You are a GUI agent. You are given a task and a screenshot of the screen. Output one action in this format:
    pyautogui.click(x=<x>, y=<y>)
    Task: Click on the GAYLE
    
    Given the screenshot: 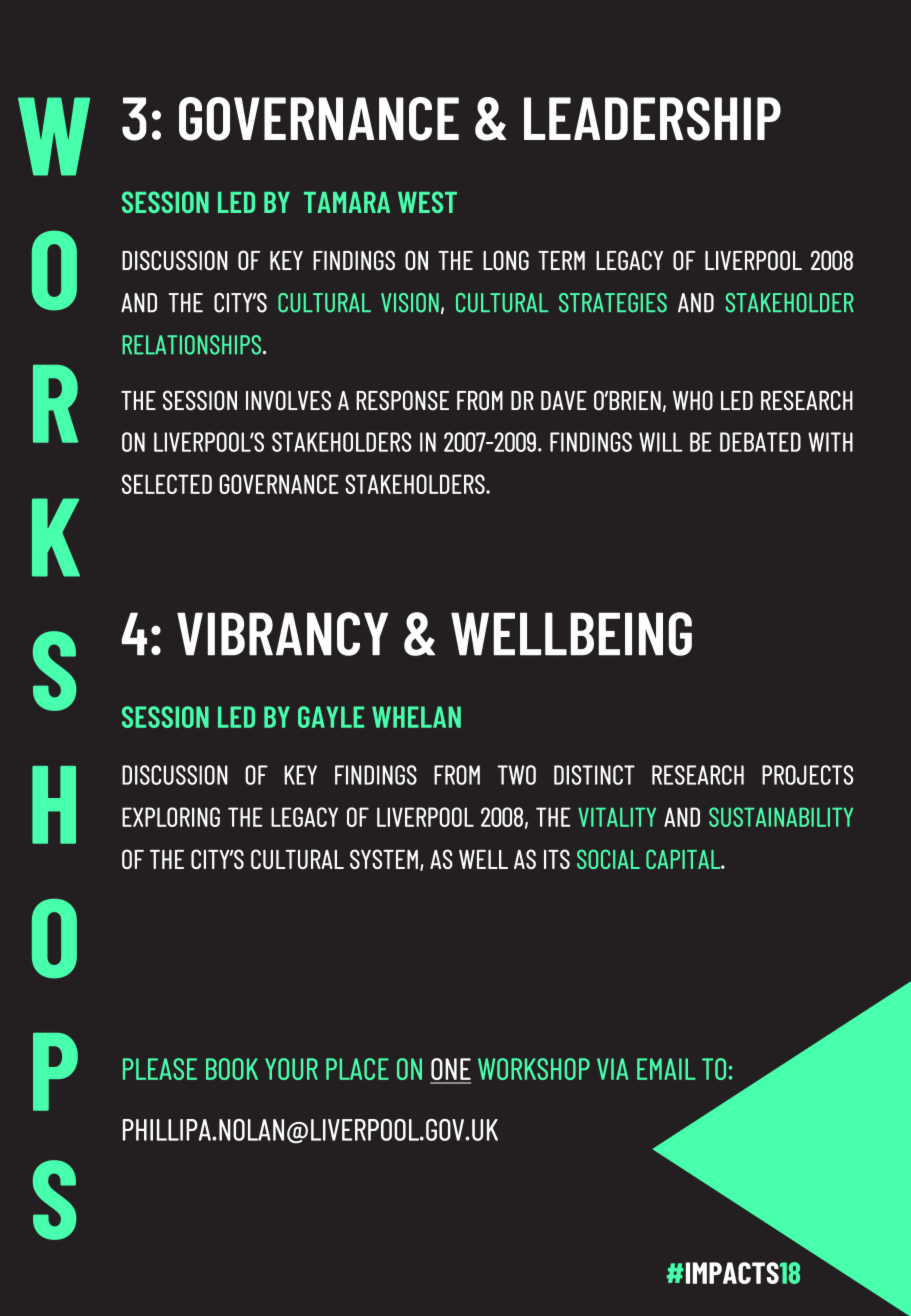 What is the action you would take?
    pyautogui.click(x=331, y=717)
